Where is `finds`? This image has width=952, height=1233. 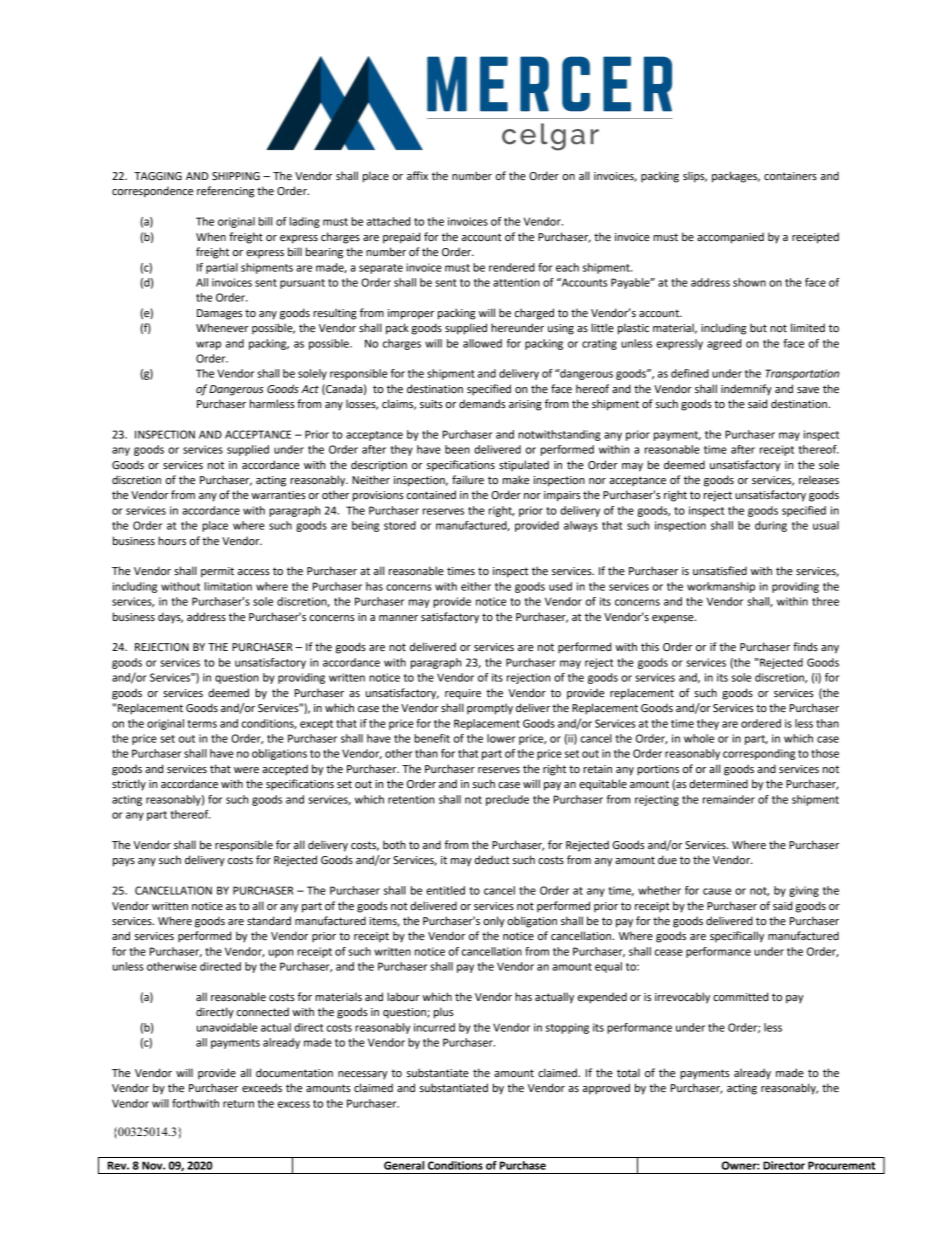 finds is located at coordinates (805, 646).
